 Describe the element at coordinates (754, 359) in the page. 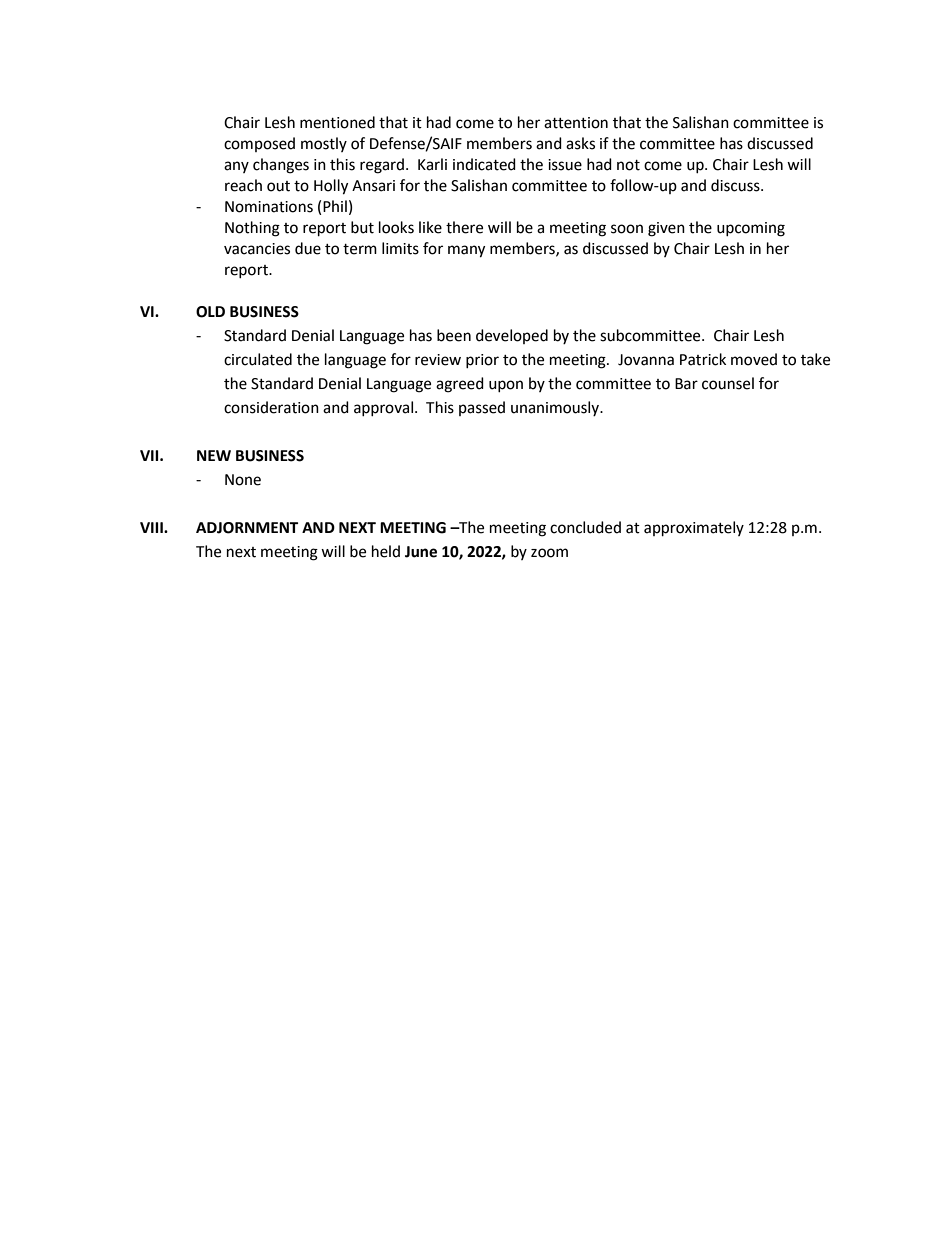

I see `moved` at that location.
